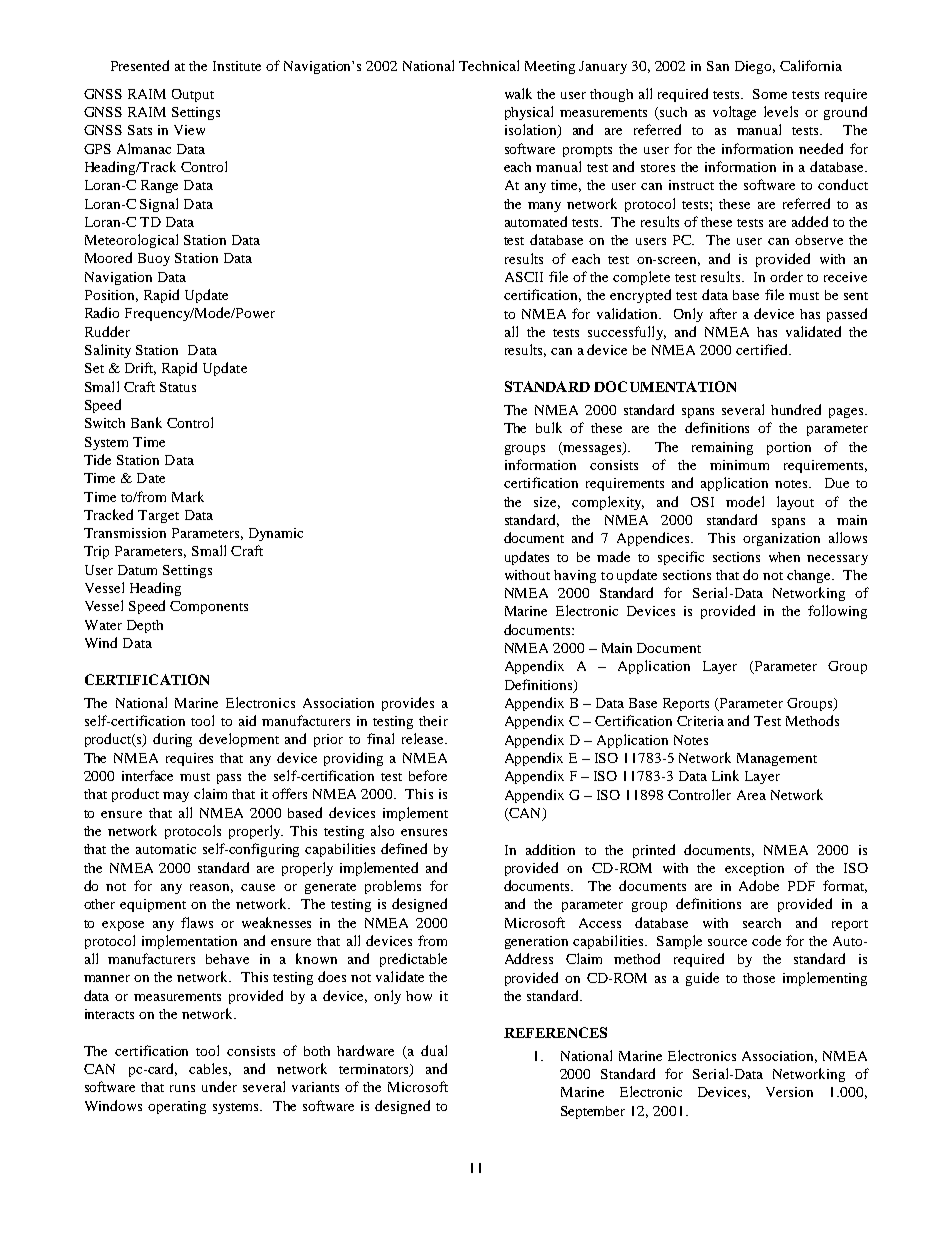 This document has width=952, height=1233. Describe the element at coordinates (784, 557) in the document. I see `when` at that location.
